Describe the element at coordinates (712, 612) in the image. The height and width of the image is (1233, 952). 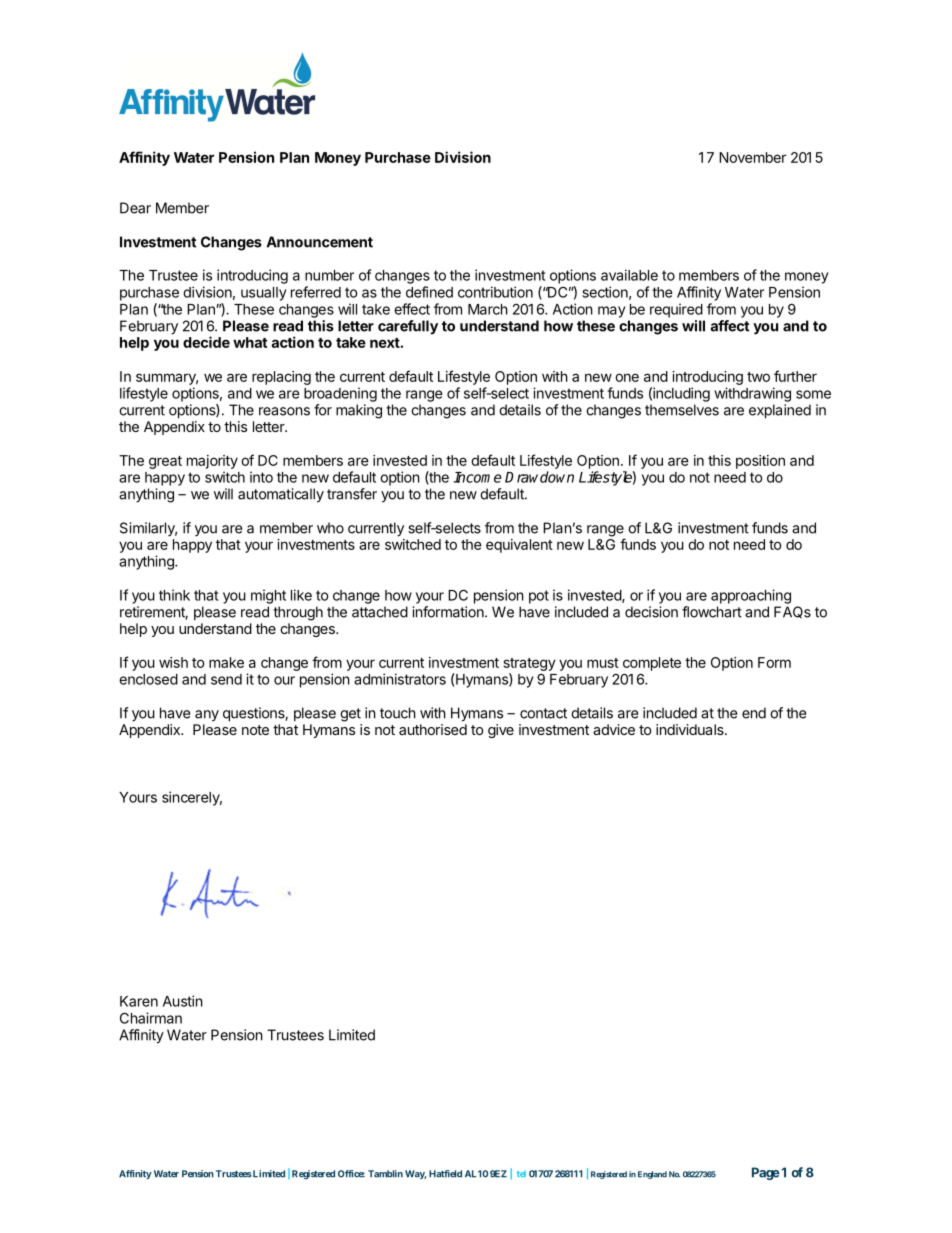
I see `flowchart` at that location.
